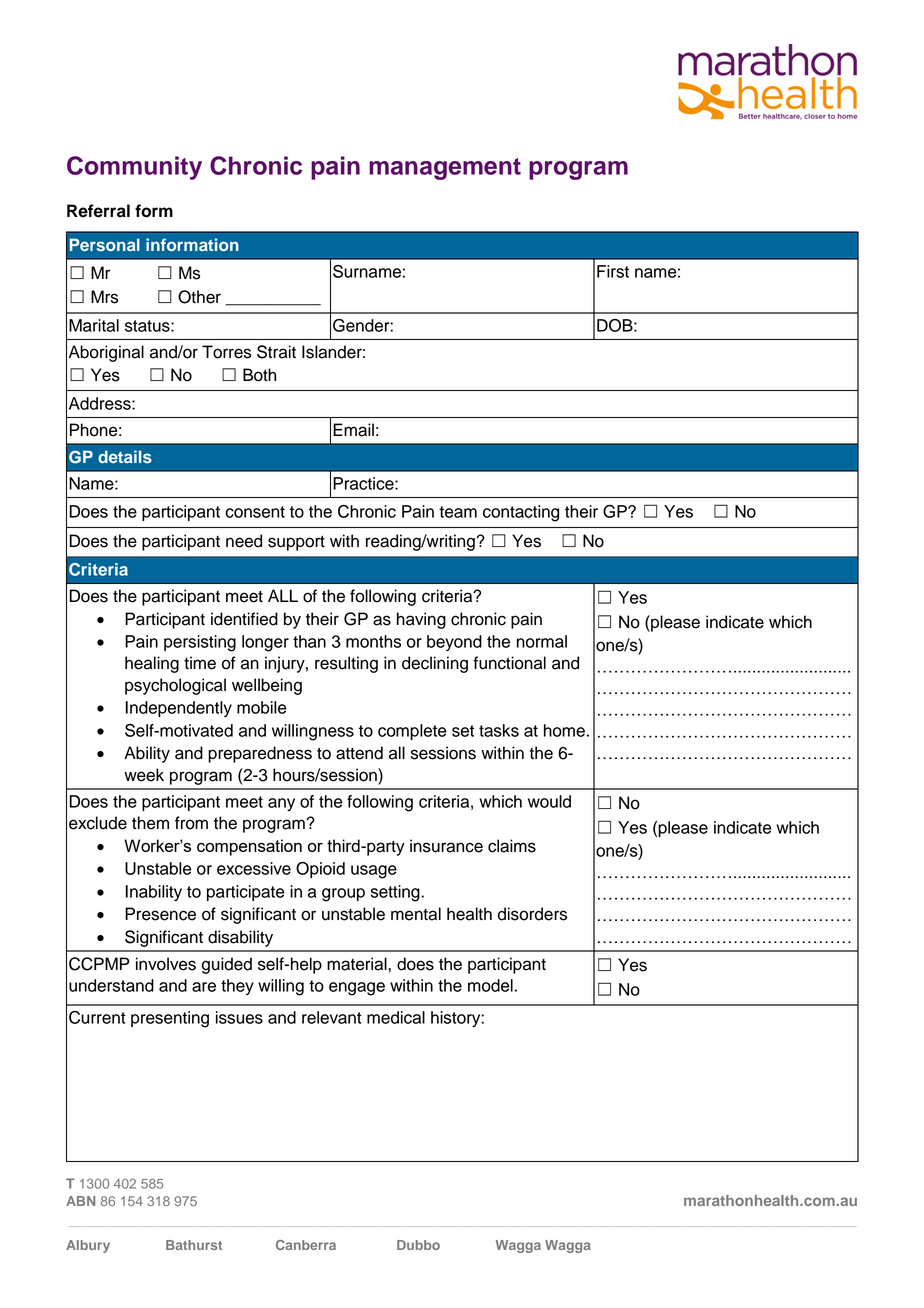 Image resolution: width=924 pixels, height=1308 pixels. What do you see at coordinates (490, 985) in the screenshot?
I see `model` at bounding box center [490, 985].
